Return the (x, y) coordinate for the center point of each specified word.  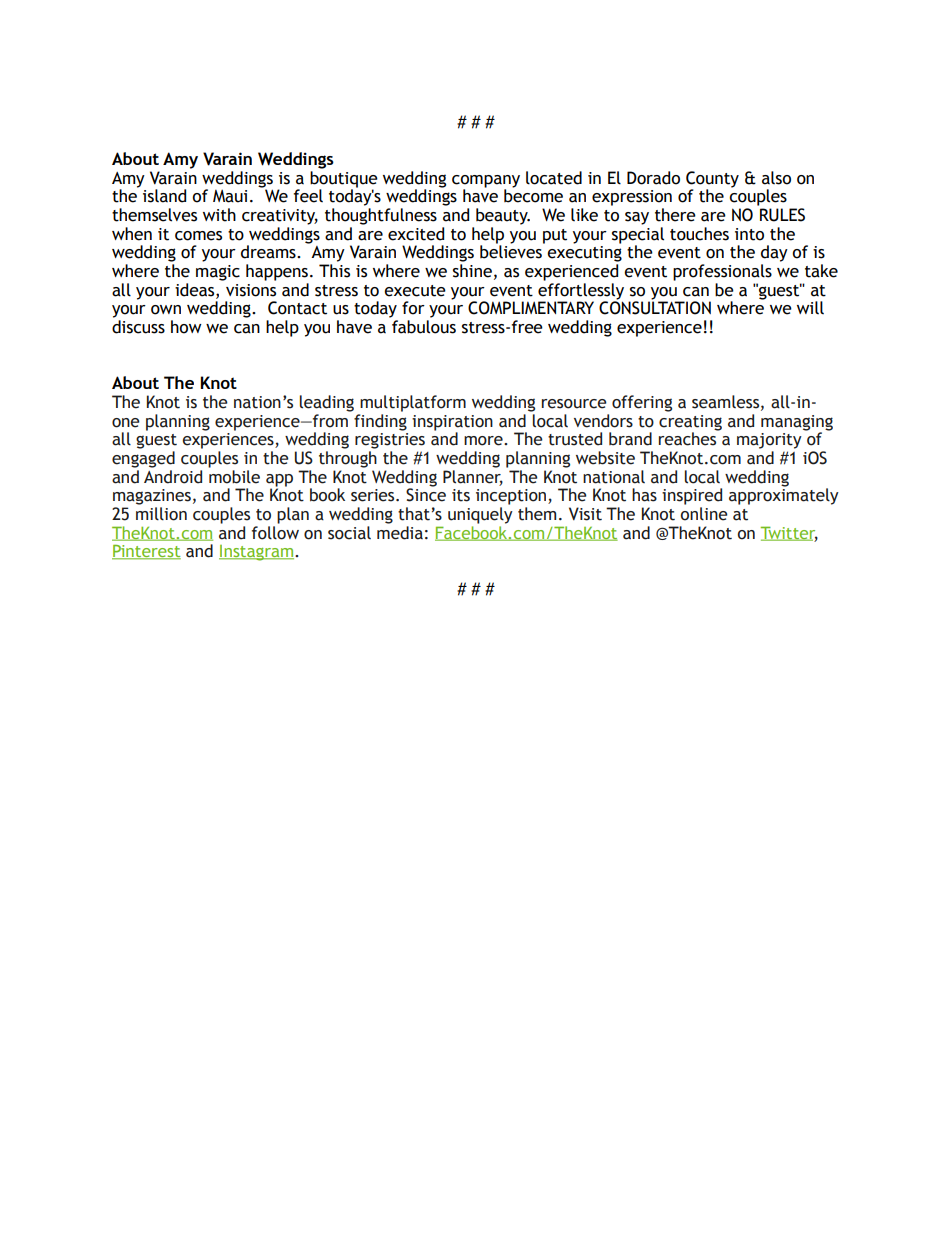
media (400, 533)
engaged (143, 459)
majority (769, 441)
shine (472, 271)
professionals (722, 272)
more (484, 441)
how (186, 327)
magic (218, 273)
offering (642, 403)
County (712, 180)
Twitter (789, 533)
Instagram (257, 553)
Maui (230, 196)
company (486, 182)
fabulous (424, 327)
